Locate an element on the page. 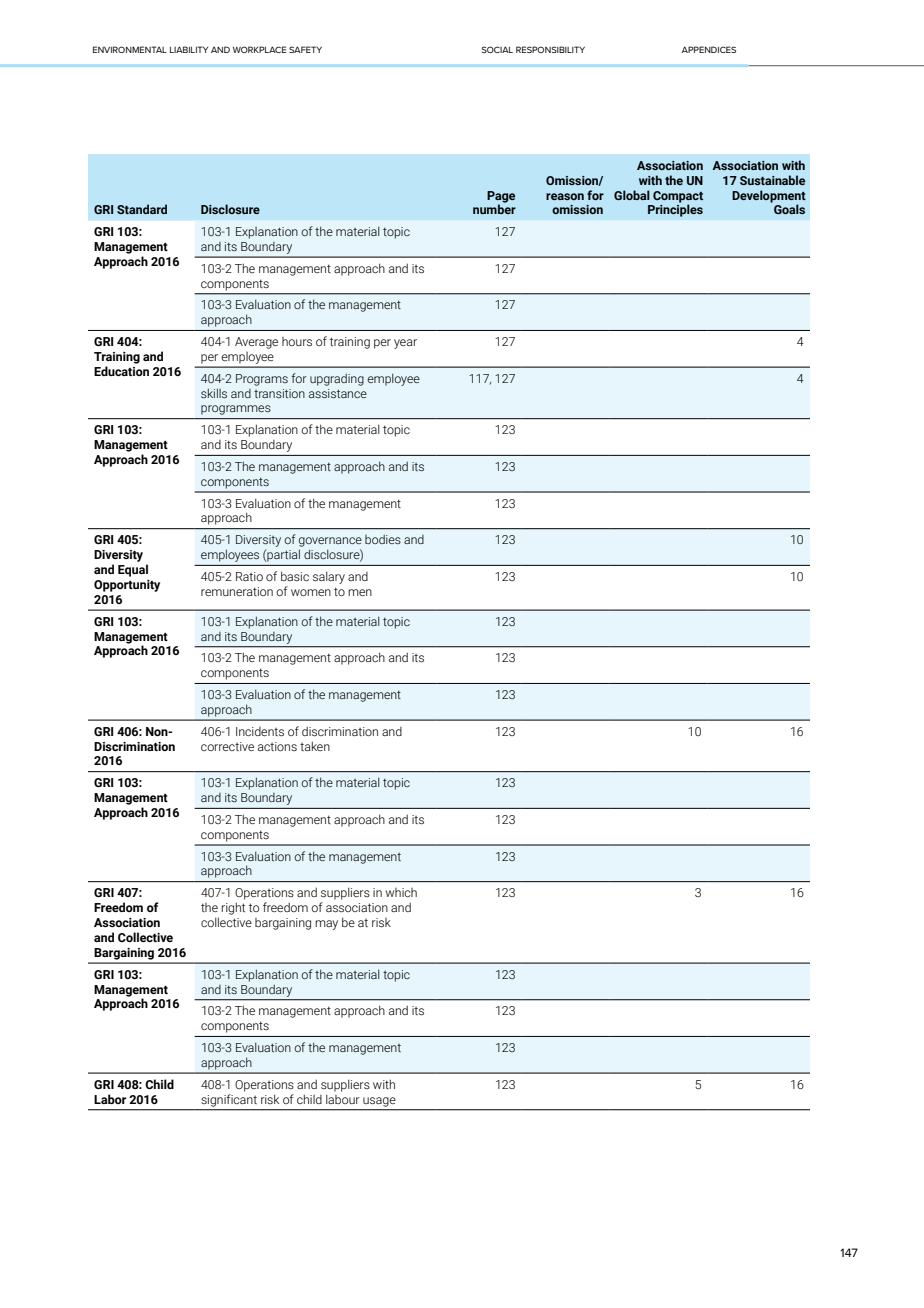 Image resolution: width=924 pixels, height=1308 pixels. Principles is located at coordinates (675, 210).
